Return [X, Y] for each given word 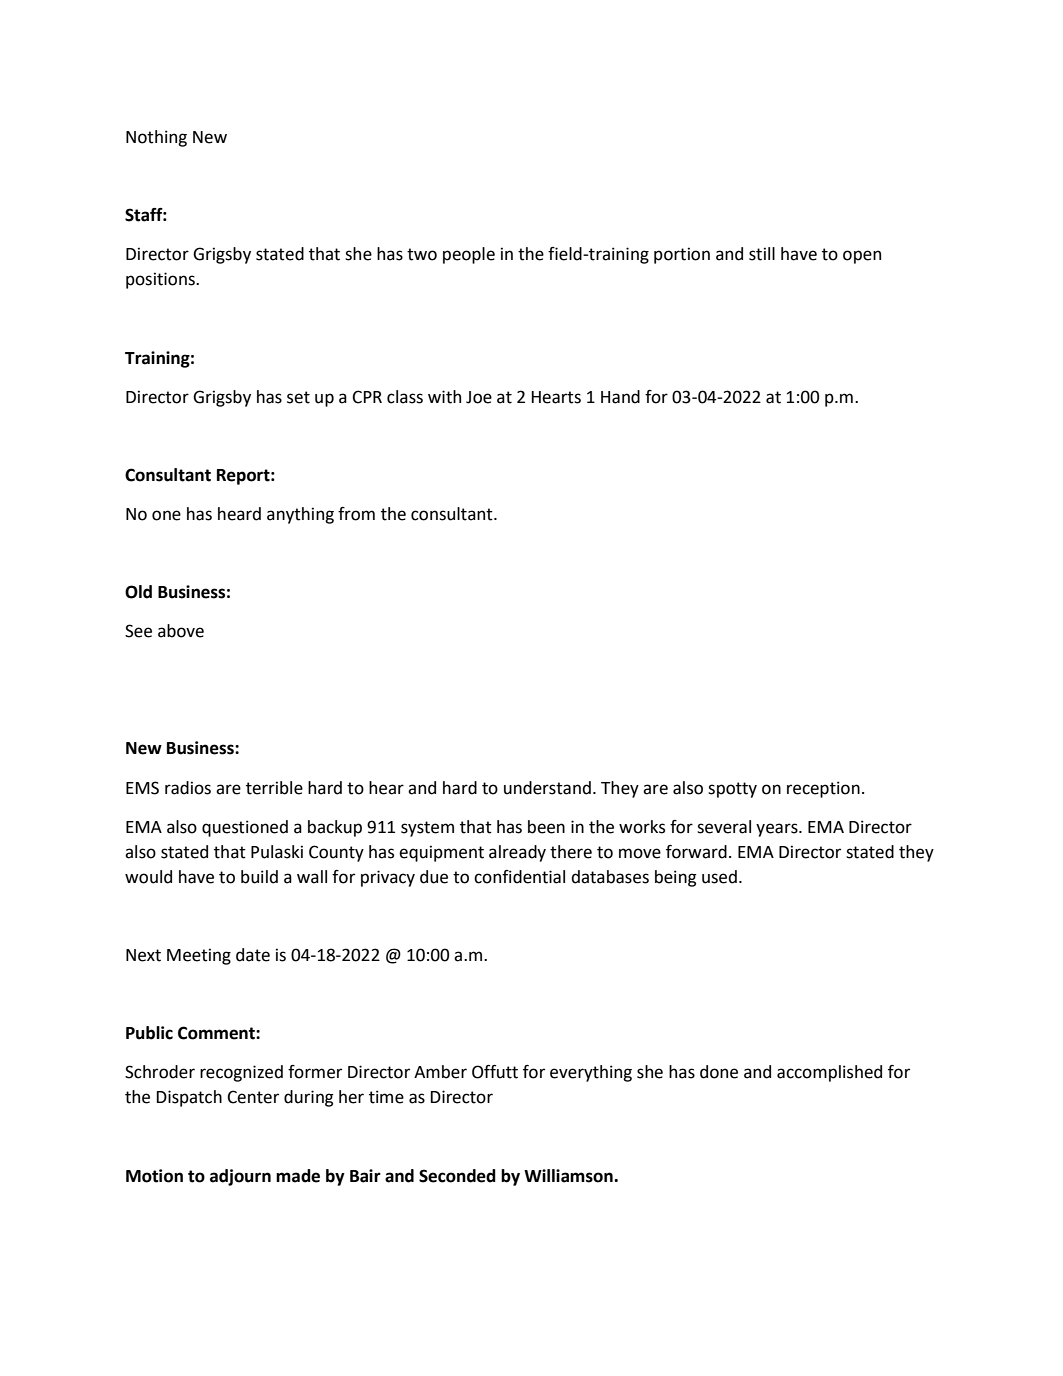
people [469, 255]
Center [253, 1097]
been [546, 827]
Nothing [156, 138]
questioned [245, 828]
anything [300, 515]
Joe [479, 397]
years [778, 830]
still [762, 254]
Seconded [457, 1176]
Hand [620, 397]
